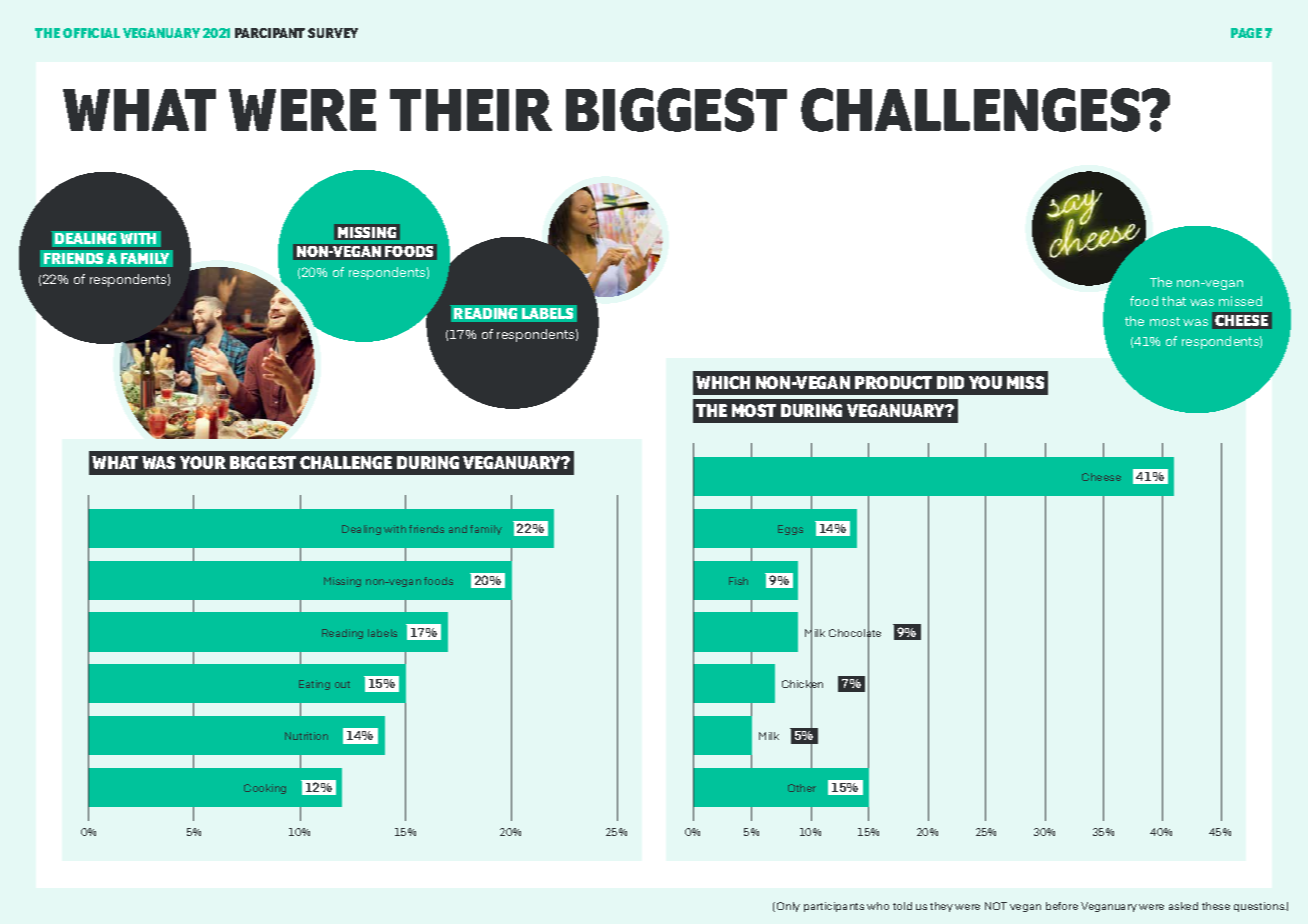 This screenshot has height=924, width=1308. I want to click on Chicken, so click(802, 685).
